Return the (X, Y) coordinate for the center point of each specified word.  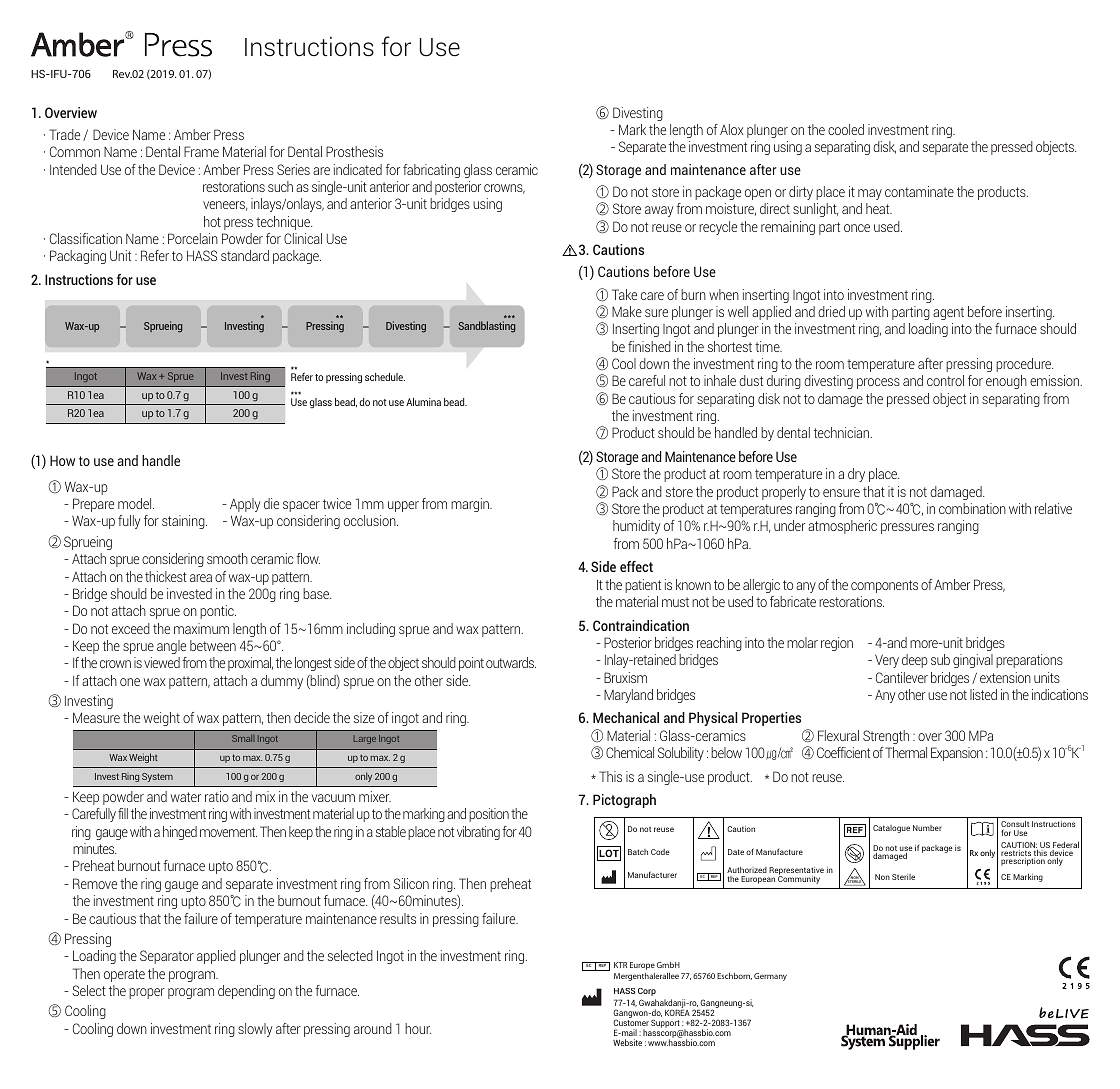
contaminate (919, 191)
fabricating (431, 171)
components (884, 586)
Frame (201, 151)
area (201, 578)
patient (643, 586)
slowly (255, 1030)
